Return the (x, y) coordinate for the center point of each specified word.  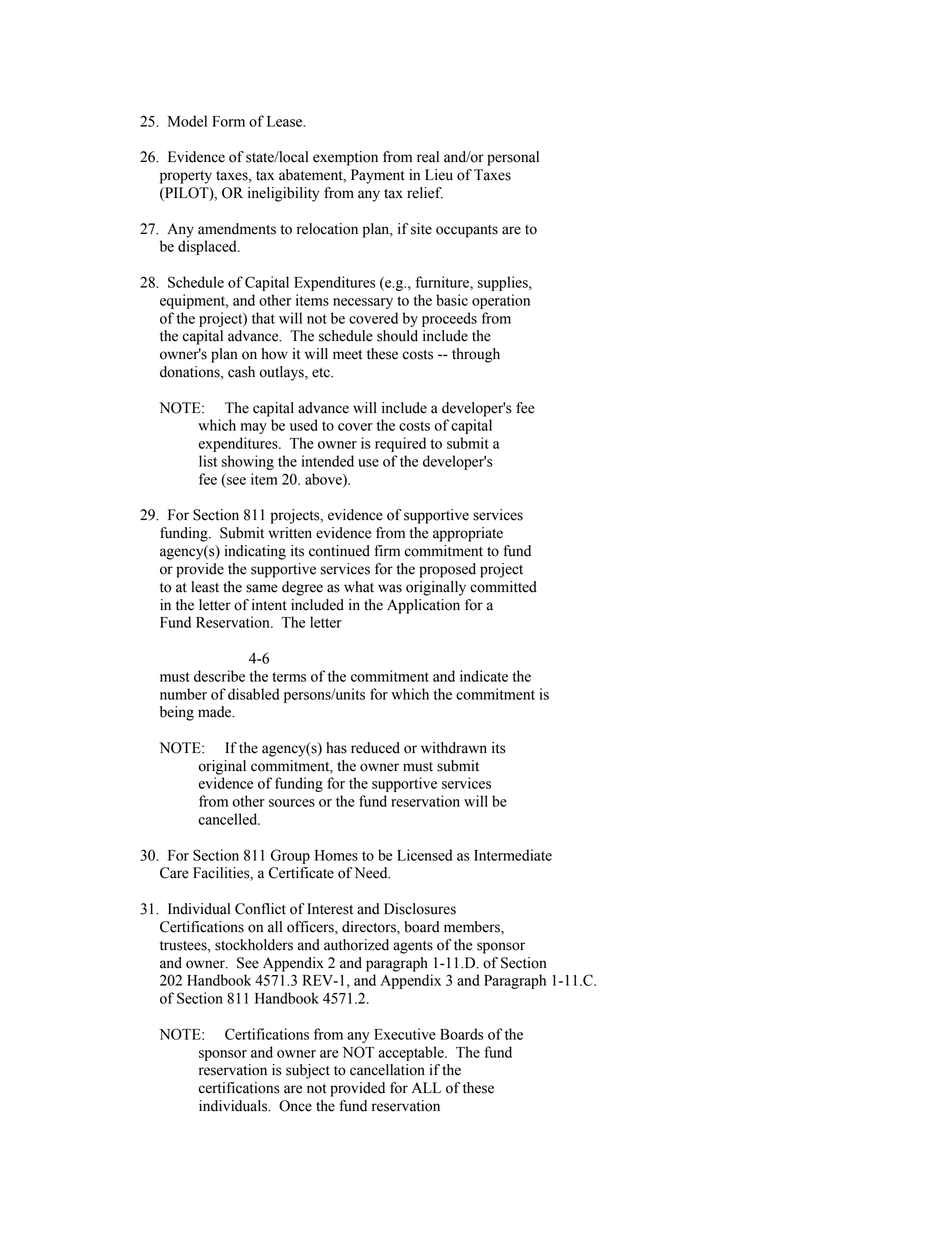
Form (228, 121)
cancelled (229, 819)
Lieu (439, 175)
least (205, 587)
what (359, 587)
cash (241, 372)
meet (347, 355)
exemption (345, 158)
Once (295, 1106)
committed (503, 587)
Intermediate (513, 855)
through (476, 355)
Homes (336, 855)
